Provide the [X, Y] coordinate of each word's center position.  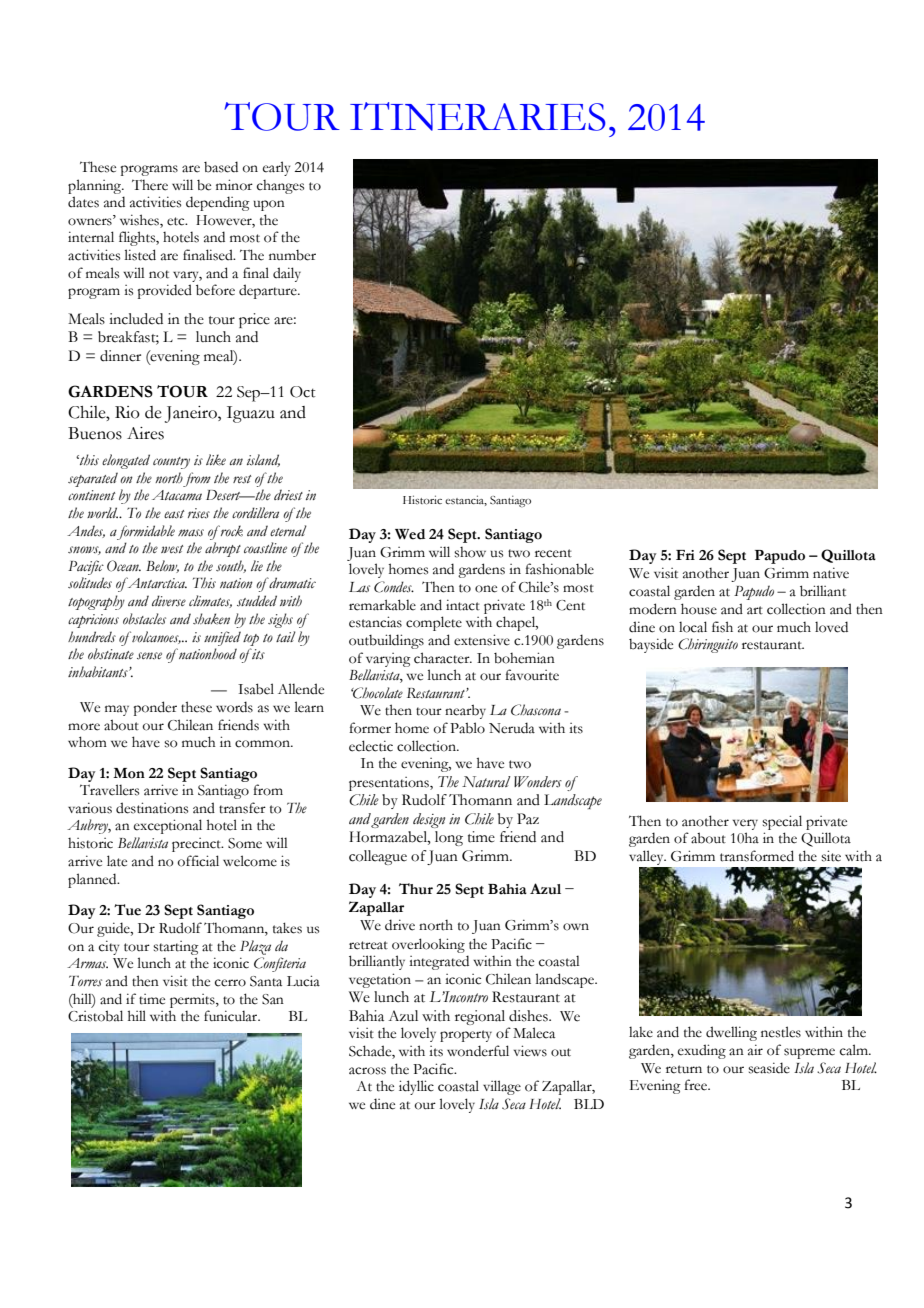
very [745, 824]
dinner [120, 356]
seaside [769, 1068]
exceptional [168, 826]
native [831, 573]
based [221, 167]
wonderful [478, 1051]
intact [463, 605]
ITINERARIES [478, 116]
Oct [303, 392]
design [429, 820]
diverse [169, 601]
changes [280, 187]
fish [722, 627]
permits [193, 1001]
